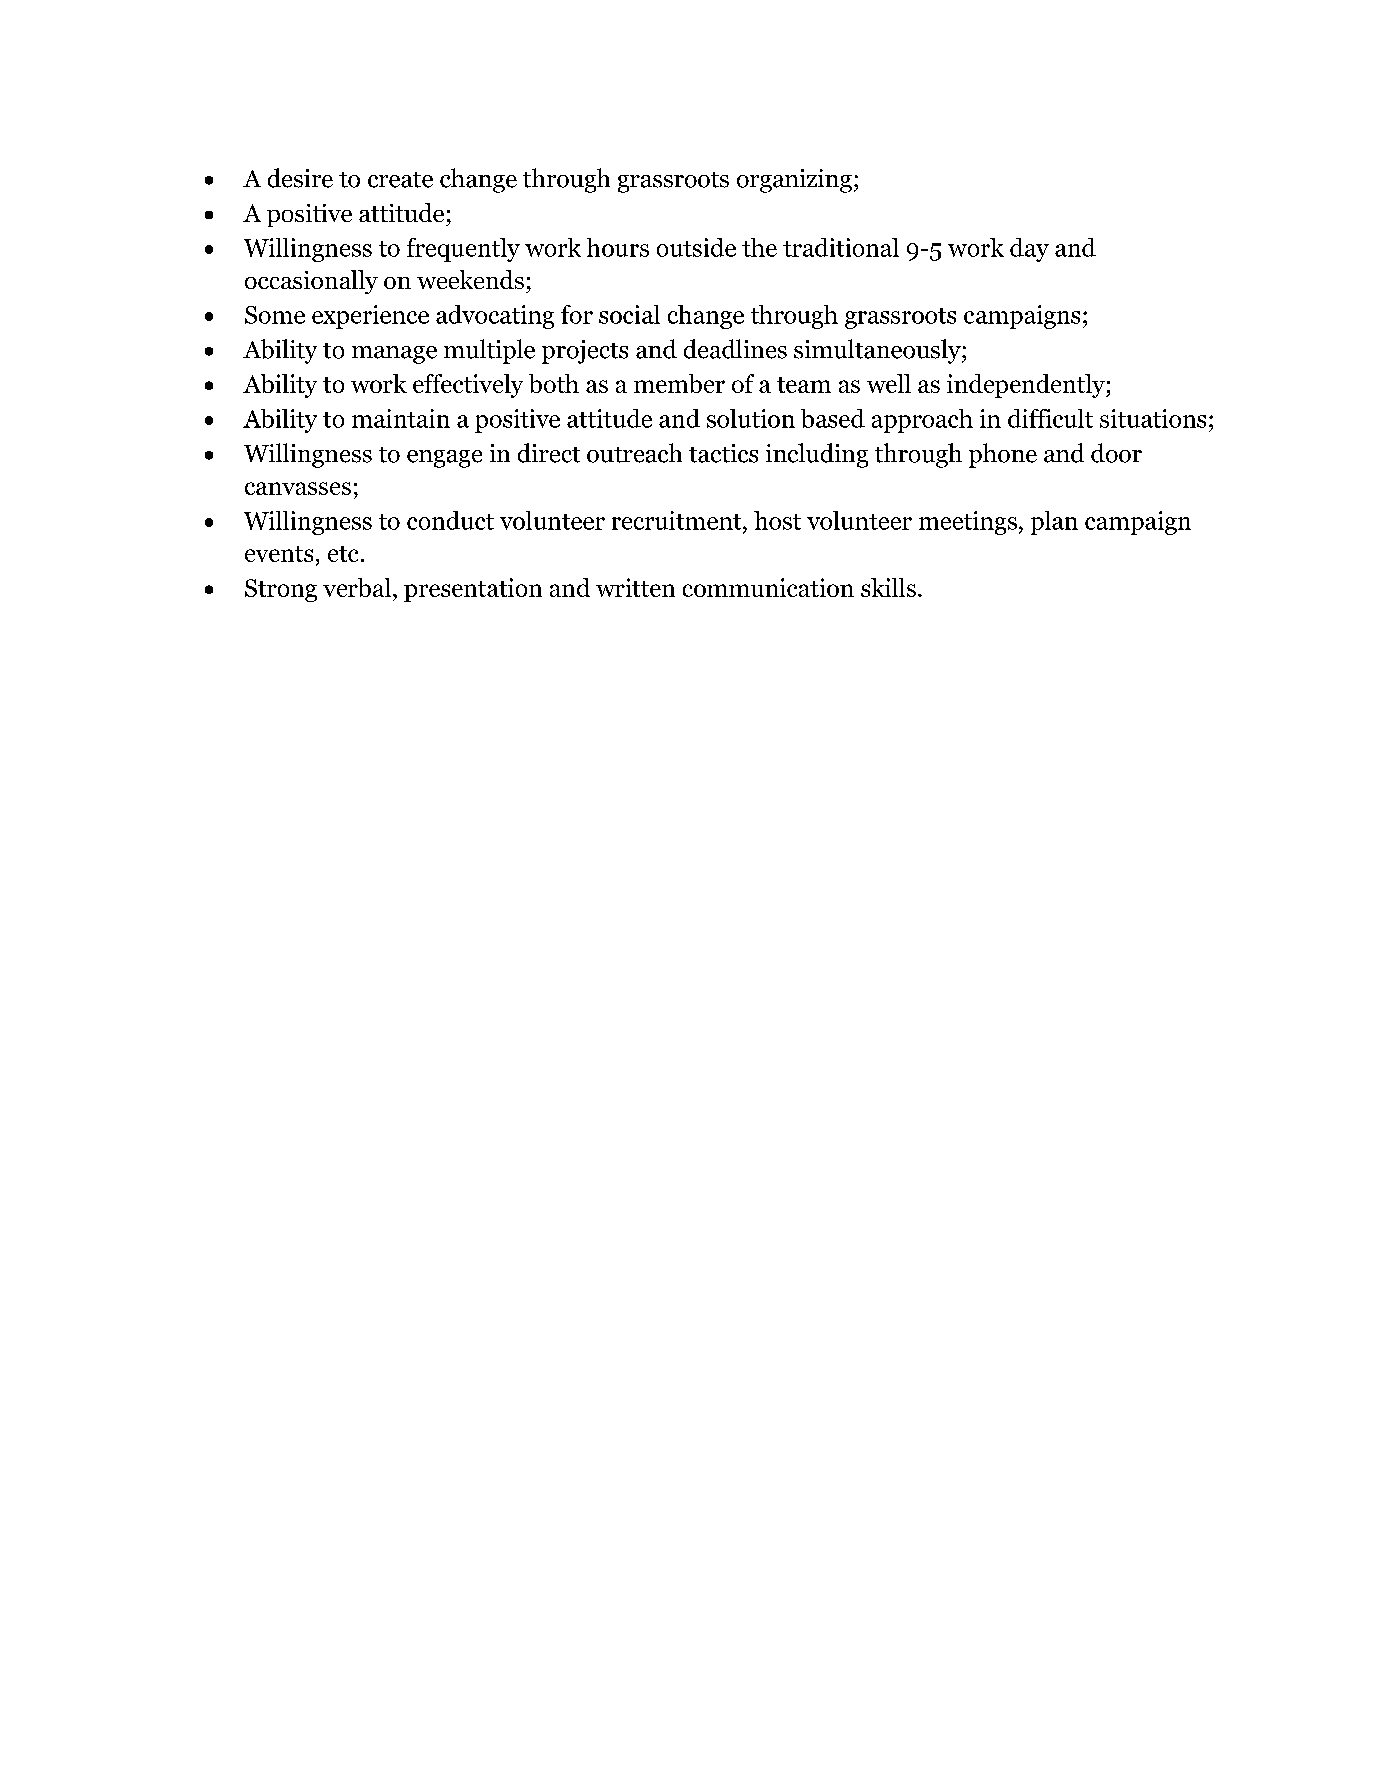 The image size is (1382, 1788). Describe the element at coordinates (1003, 455) in the document. I see `phone` at that location.
